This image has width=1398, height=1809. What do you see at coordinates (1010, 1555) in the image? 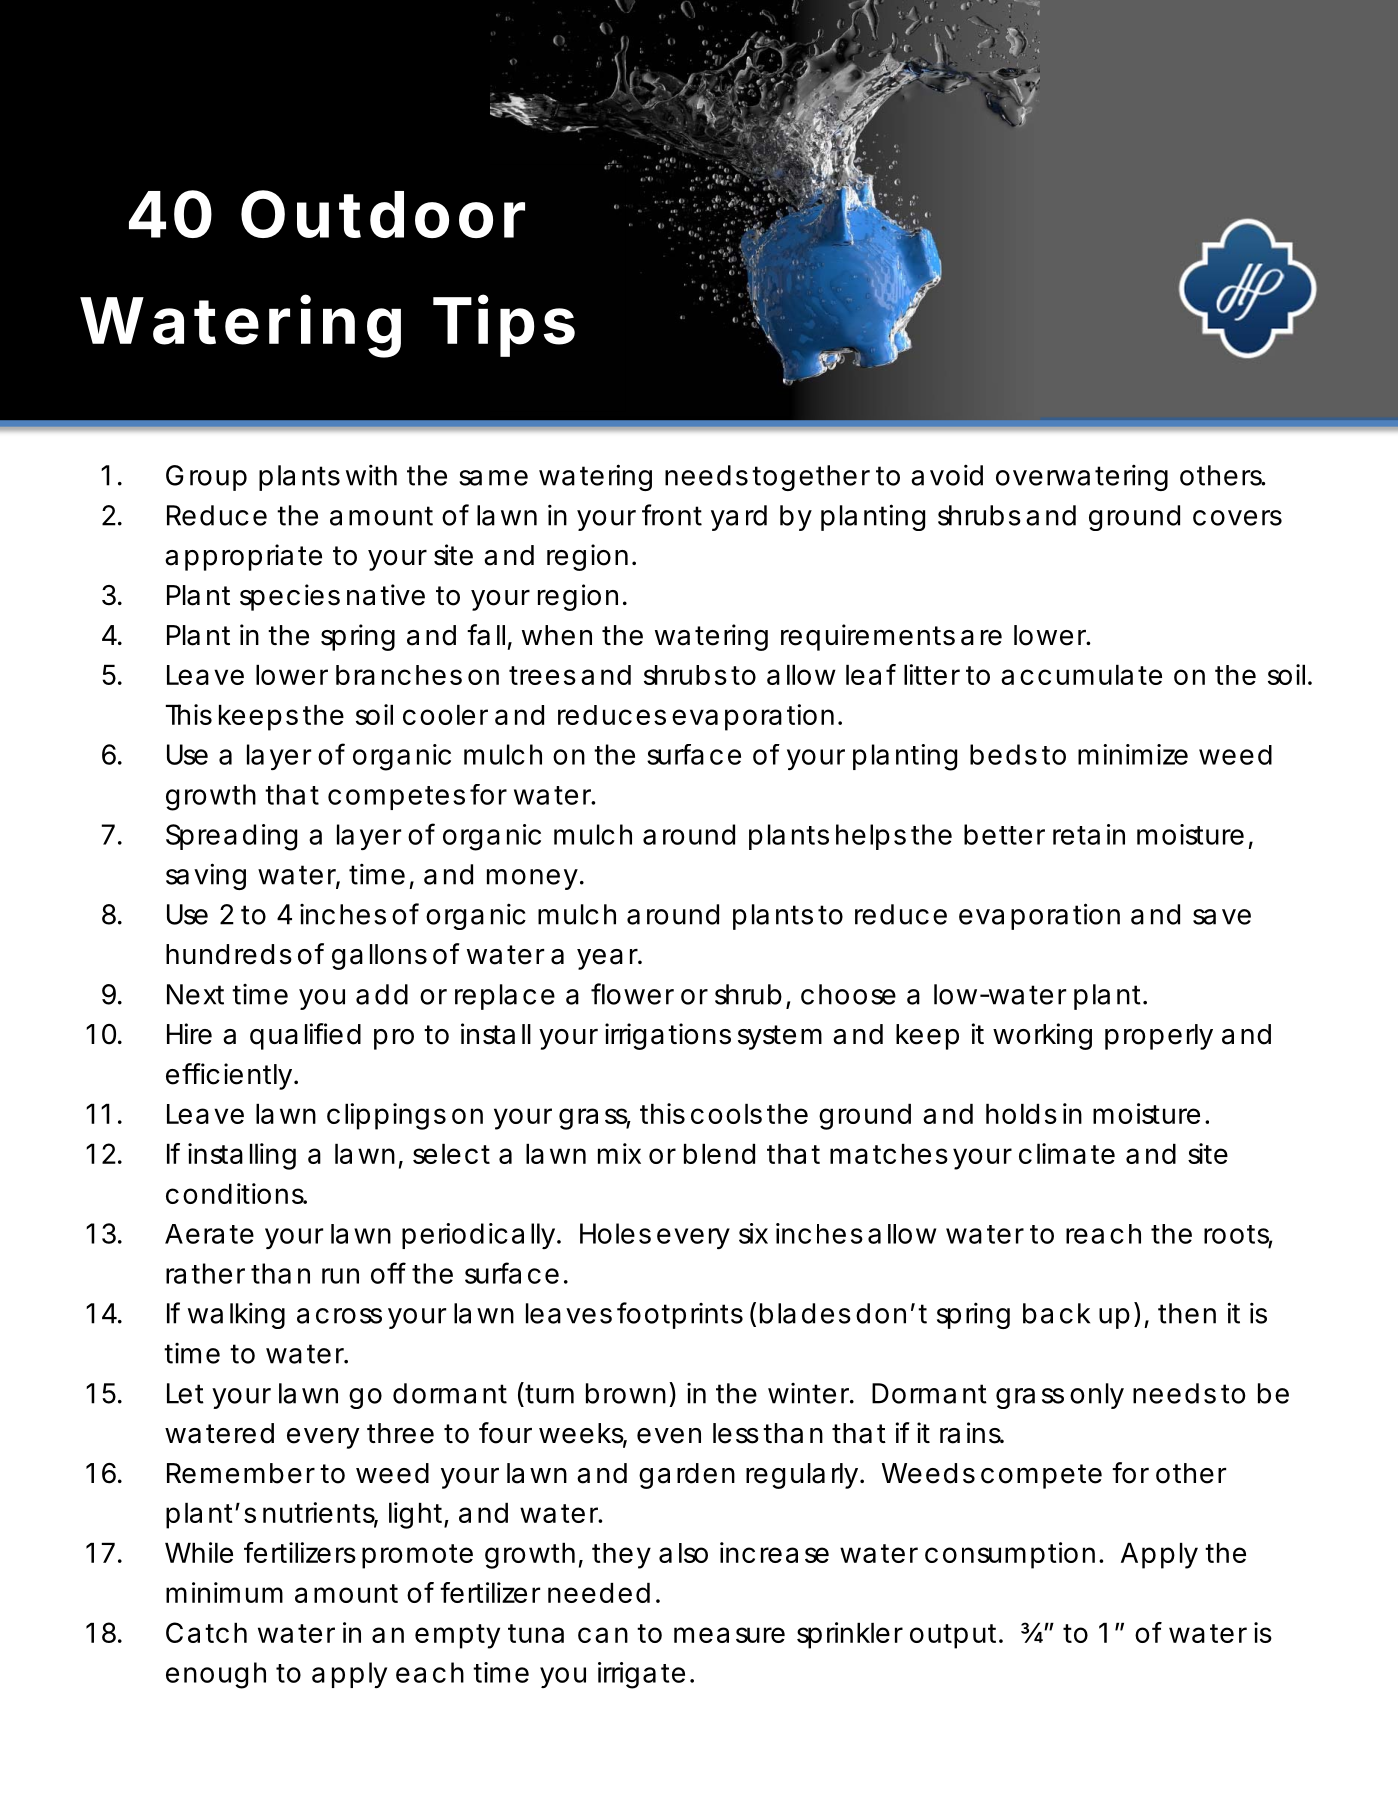
I see `consumption` at bounding box center [1010, 1555].
